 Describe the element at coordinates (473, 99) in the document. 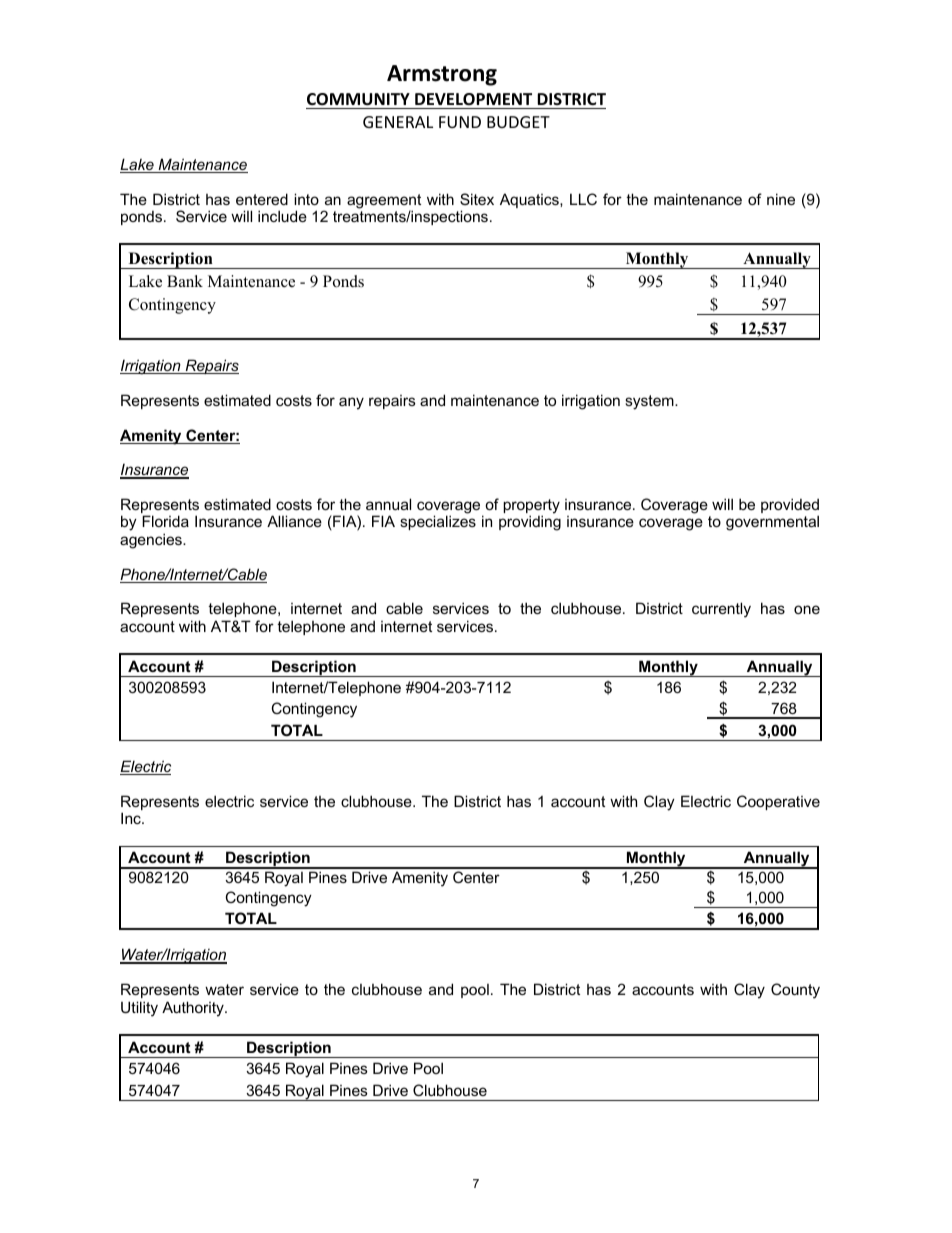

I see `DEVELOPMENT` at that location.
